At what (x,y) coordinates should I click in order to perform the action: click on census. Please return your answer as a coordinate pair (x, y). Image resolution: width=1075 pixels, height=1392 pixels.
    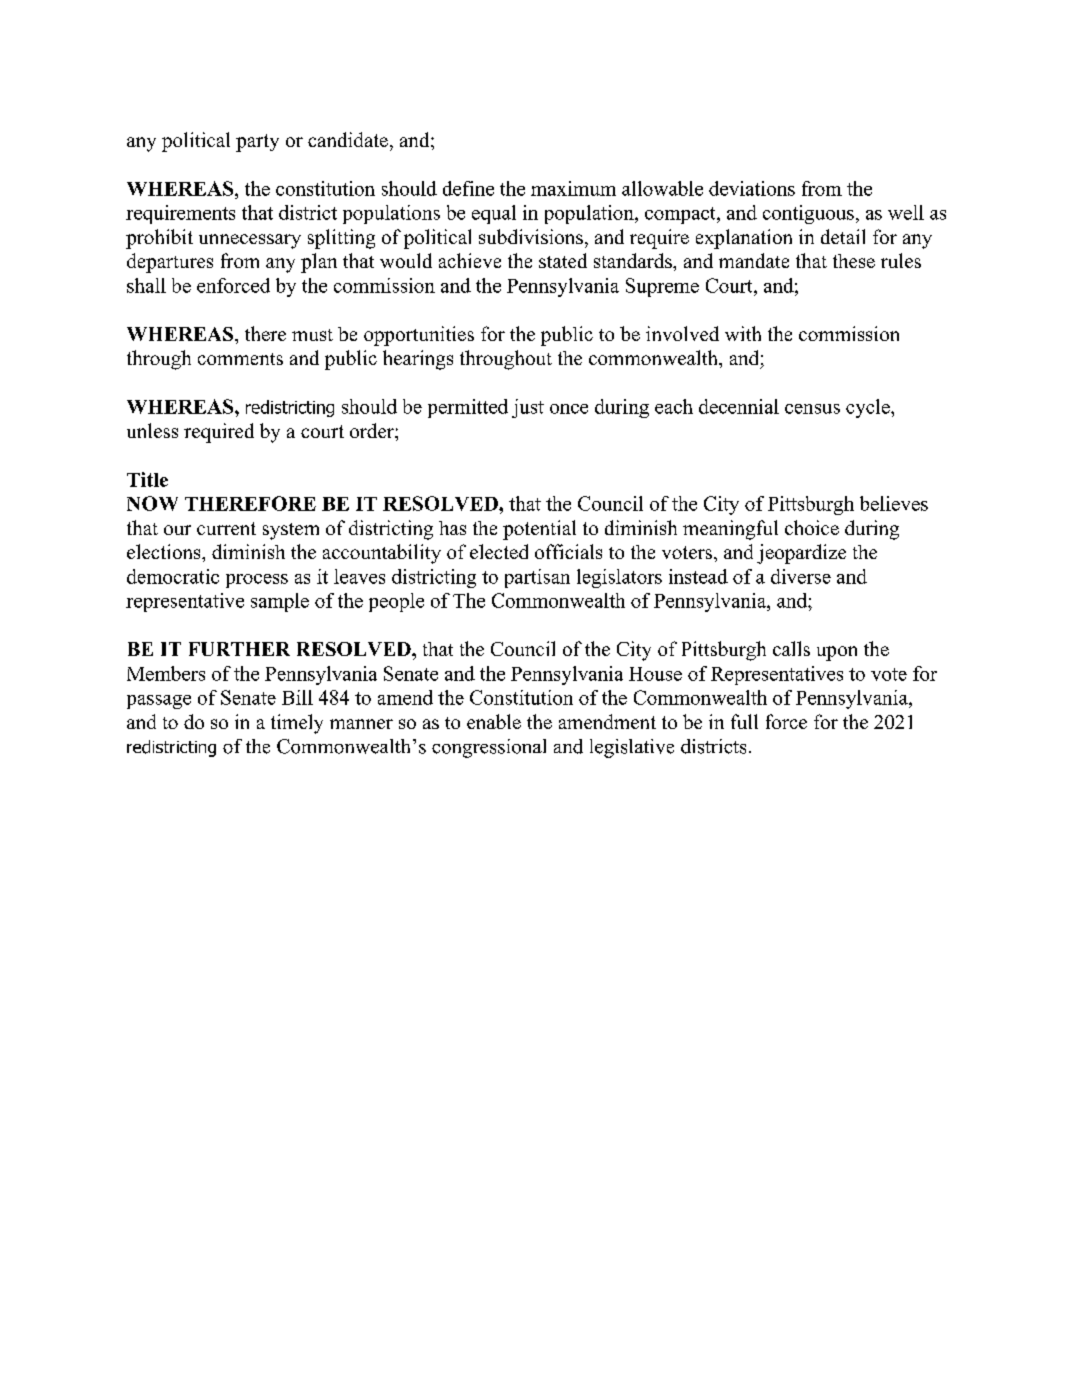
    Looking at the image, I should click on (812, 409).
